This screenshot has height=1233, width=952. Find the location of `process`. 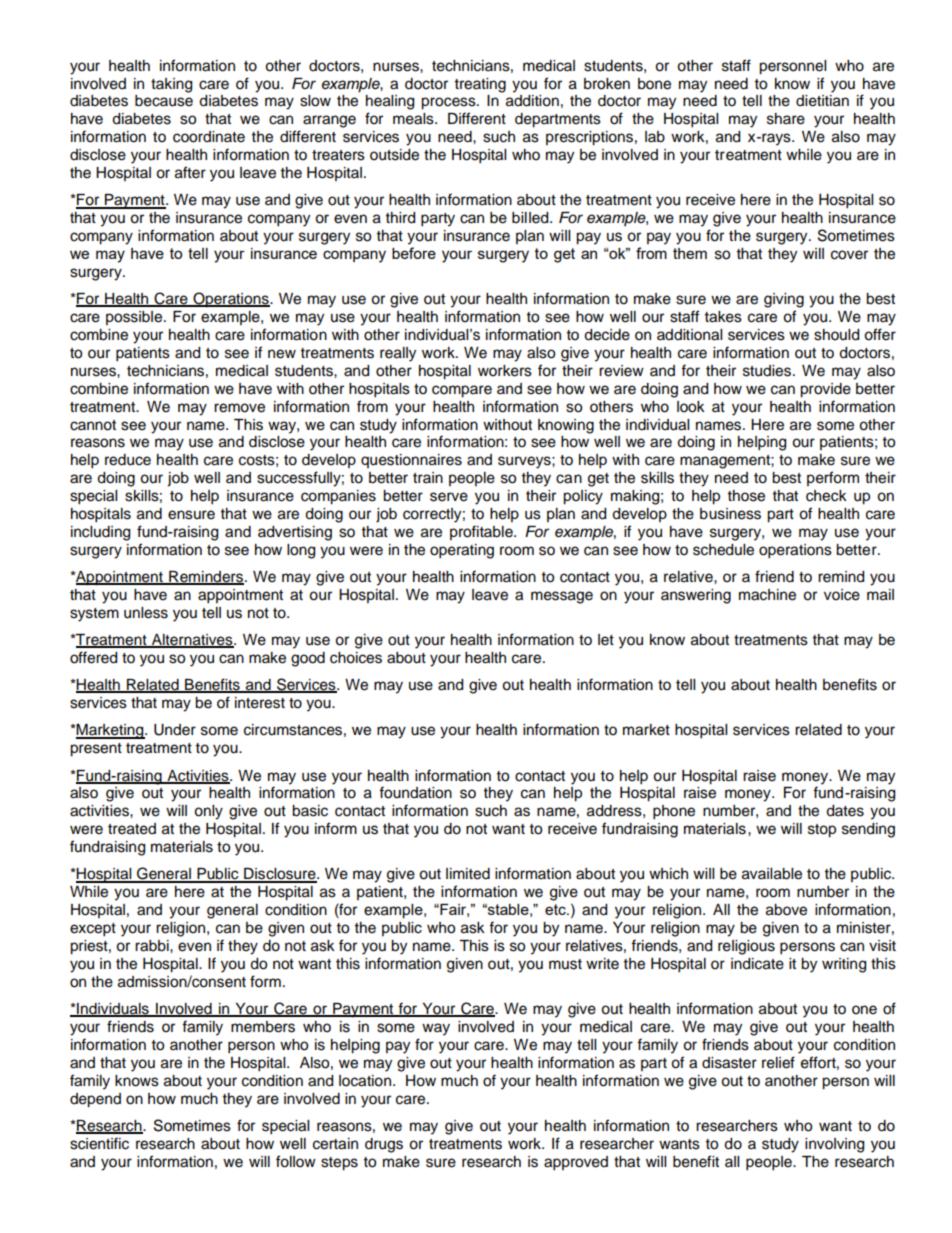

process is located at coordinates (449, 103).
